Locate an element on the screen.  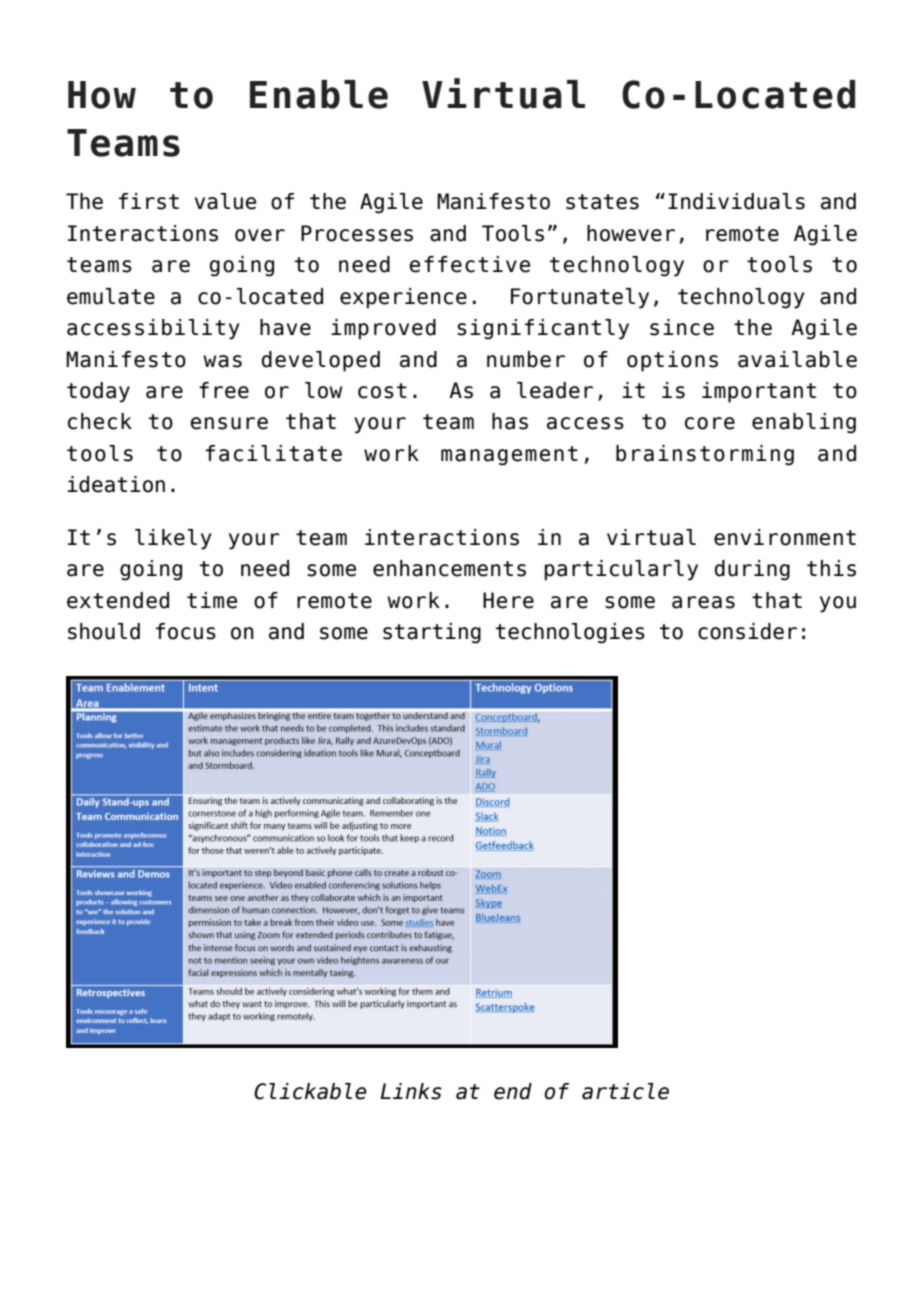
article is located at coordinates (625, 1091).
